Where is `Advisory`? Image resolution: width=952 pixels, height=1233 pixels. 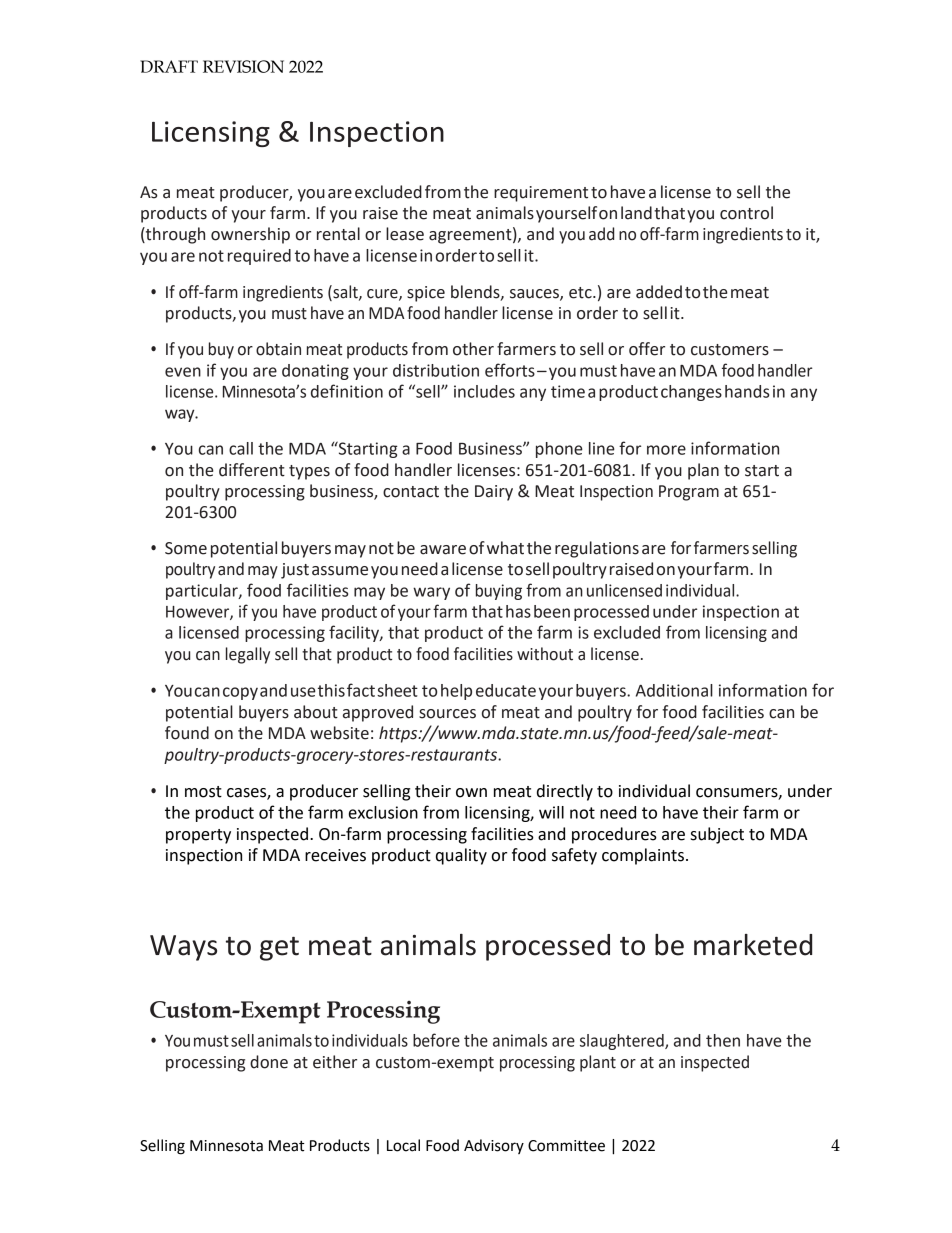 Advisory is located at coordinates (494, 1146).
